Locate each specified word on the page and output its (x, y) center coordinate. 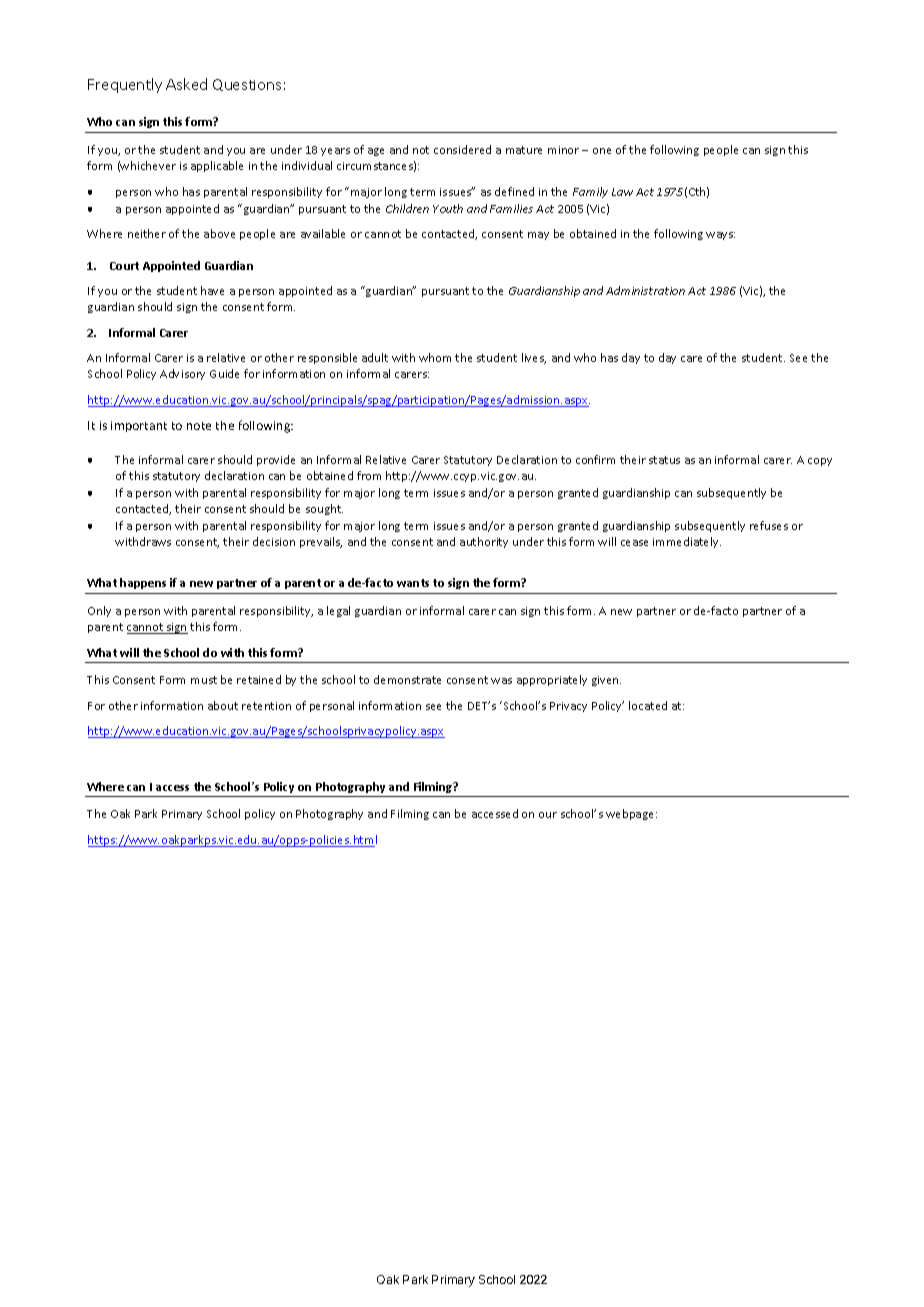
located (648, 705)
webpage (631, 814)
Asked (186, 84)
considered (462, 149)
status (664, 460)
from (369, 475)
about (223, 705)
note (199, 426)
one (602, 151)
